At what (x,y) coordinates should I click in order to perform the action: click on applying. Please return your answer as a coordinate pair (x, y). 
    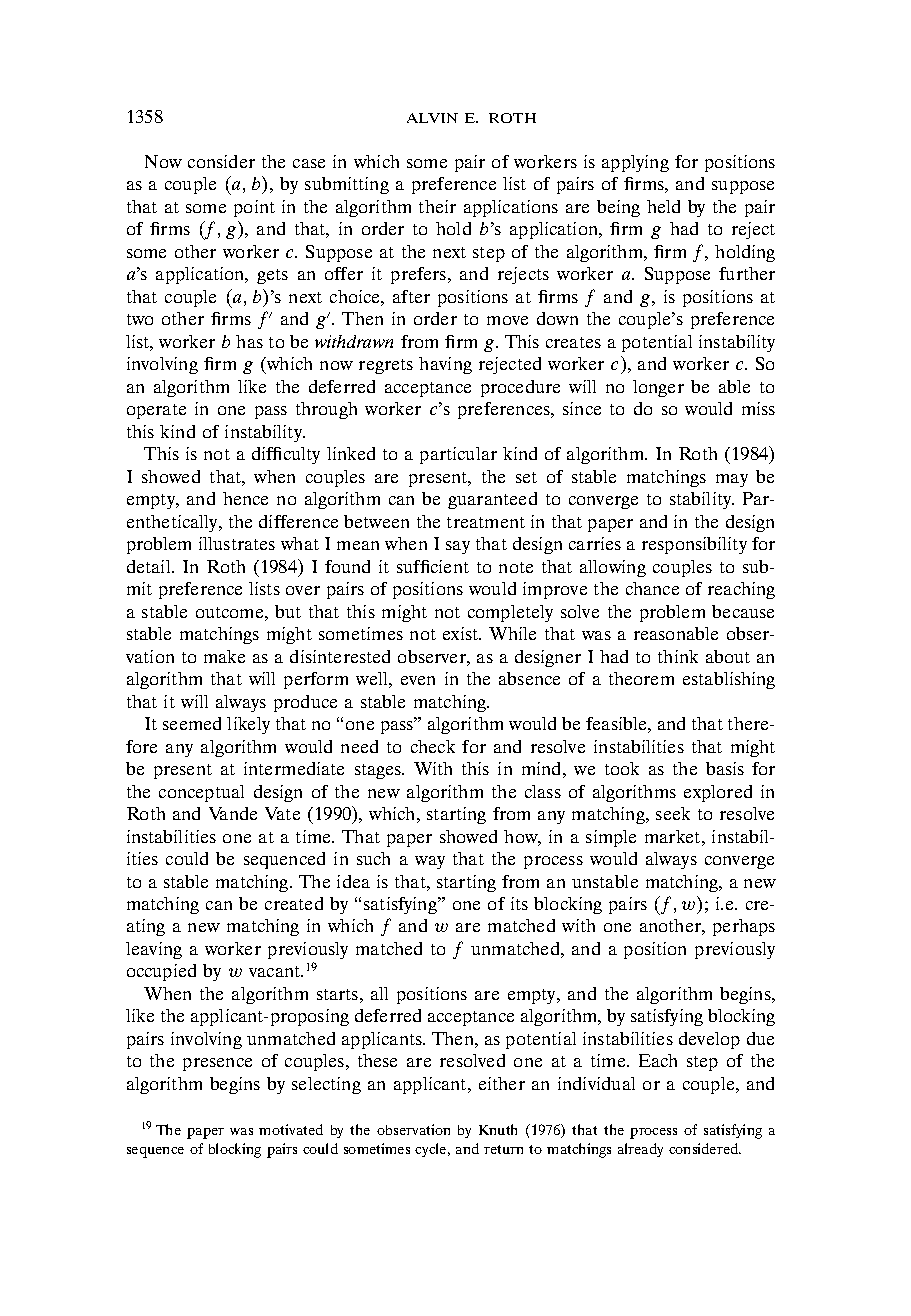
    Looking at the image, I should click on (635, 163).
